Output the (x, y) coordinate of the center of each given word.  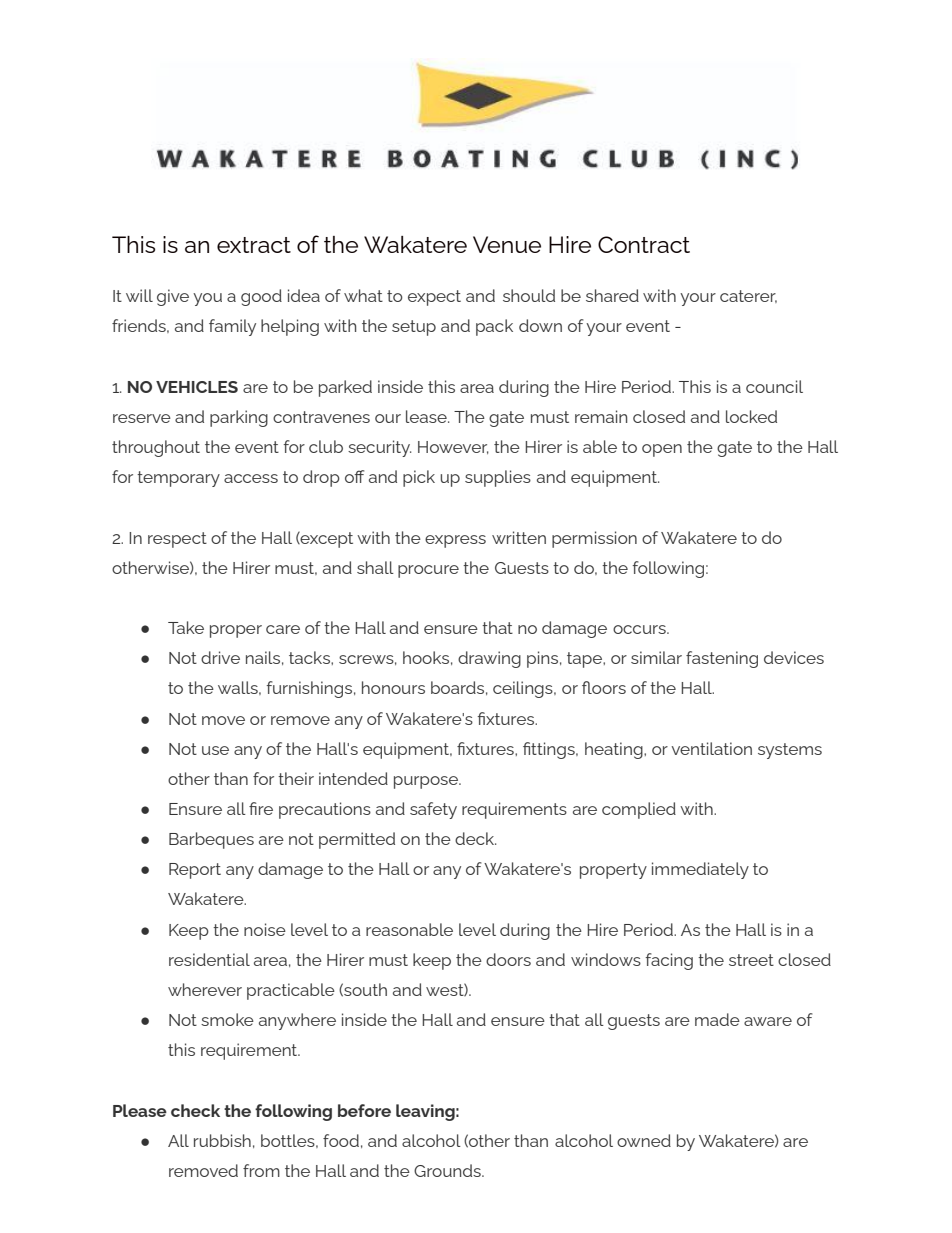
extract (254, 245)
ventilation (712, 748)
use (215, 750)
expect (434, 298)
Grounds (448, 1170)
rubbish (222, 1140)
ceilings (524, 689)
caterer (748, 296)
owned (644, 1140)
